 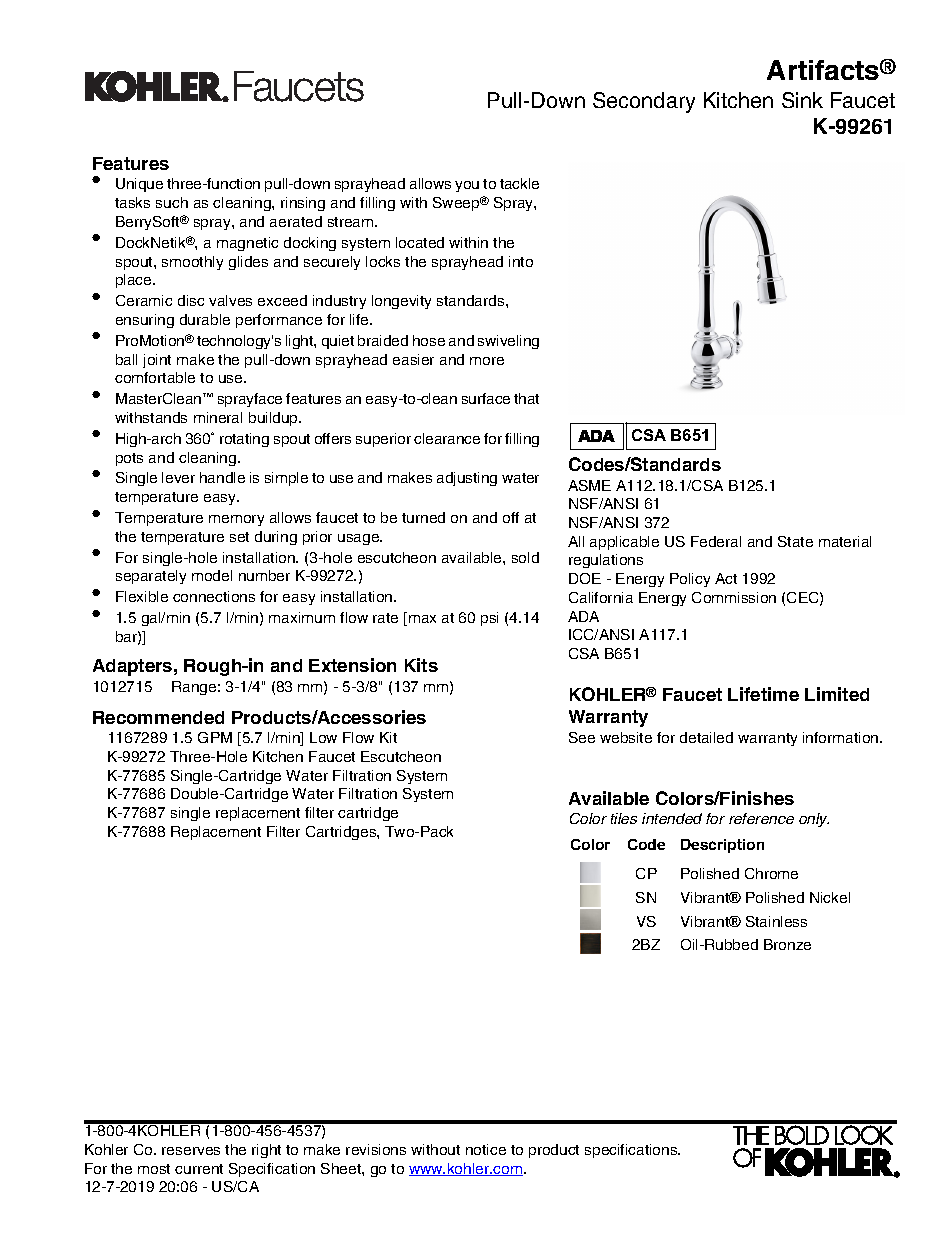 What do you see at coordinates (802, 100) in the document?
I see `Sink` at bounding box center [802, 100].
